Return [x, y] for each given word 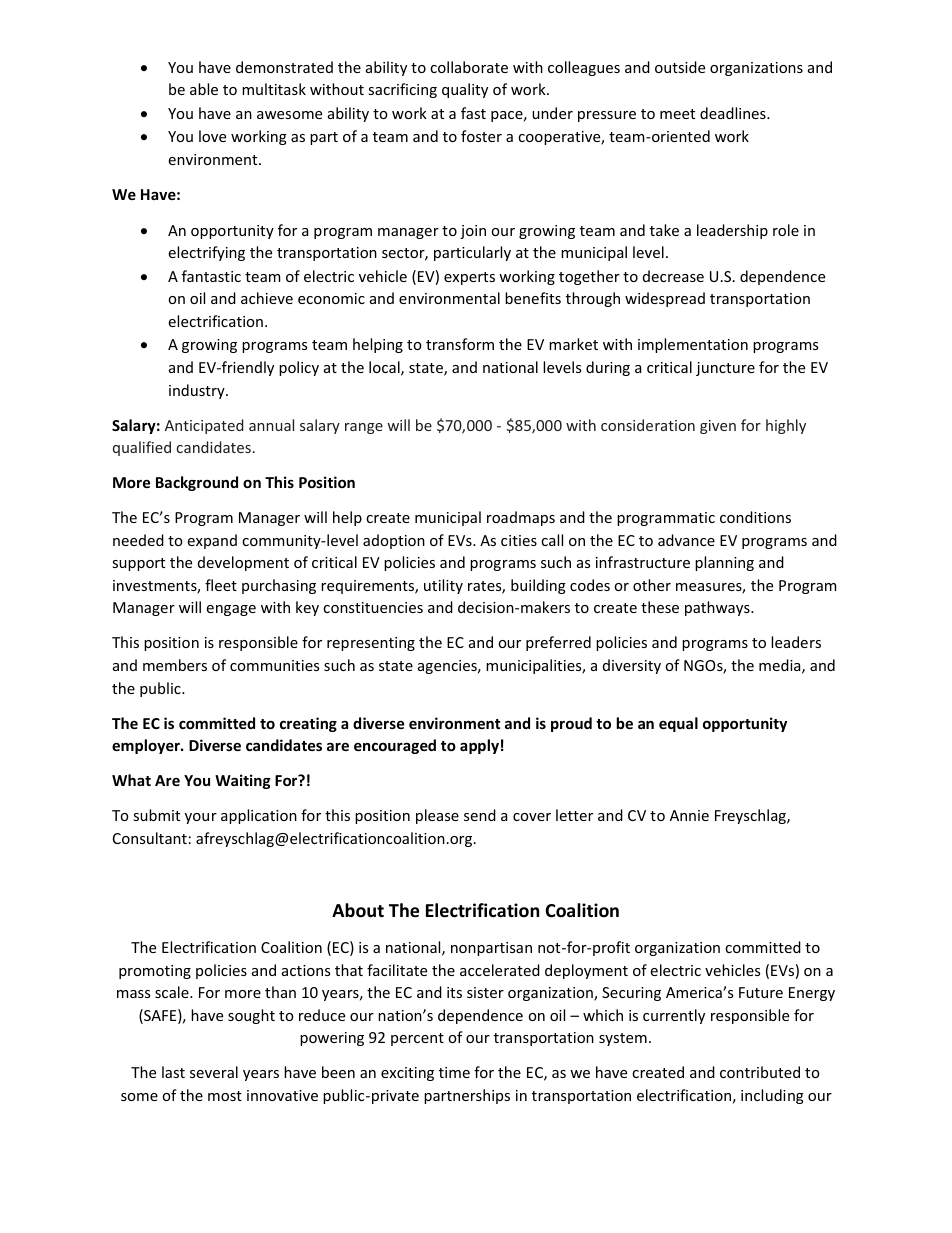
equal [678, 724]
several [214, 1072]
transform [460, 344]
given [718, 427]
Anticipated [204, 426]
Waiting [243, 781]
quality [465, 90]
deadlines [734, 113]
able [204, 89]
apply [479, 746]
